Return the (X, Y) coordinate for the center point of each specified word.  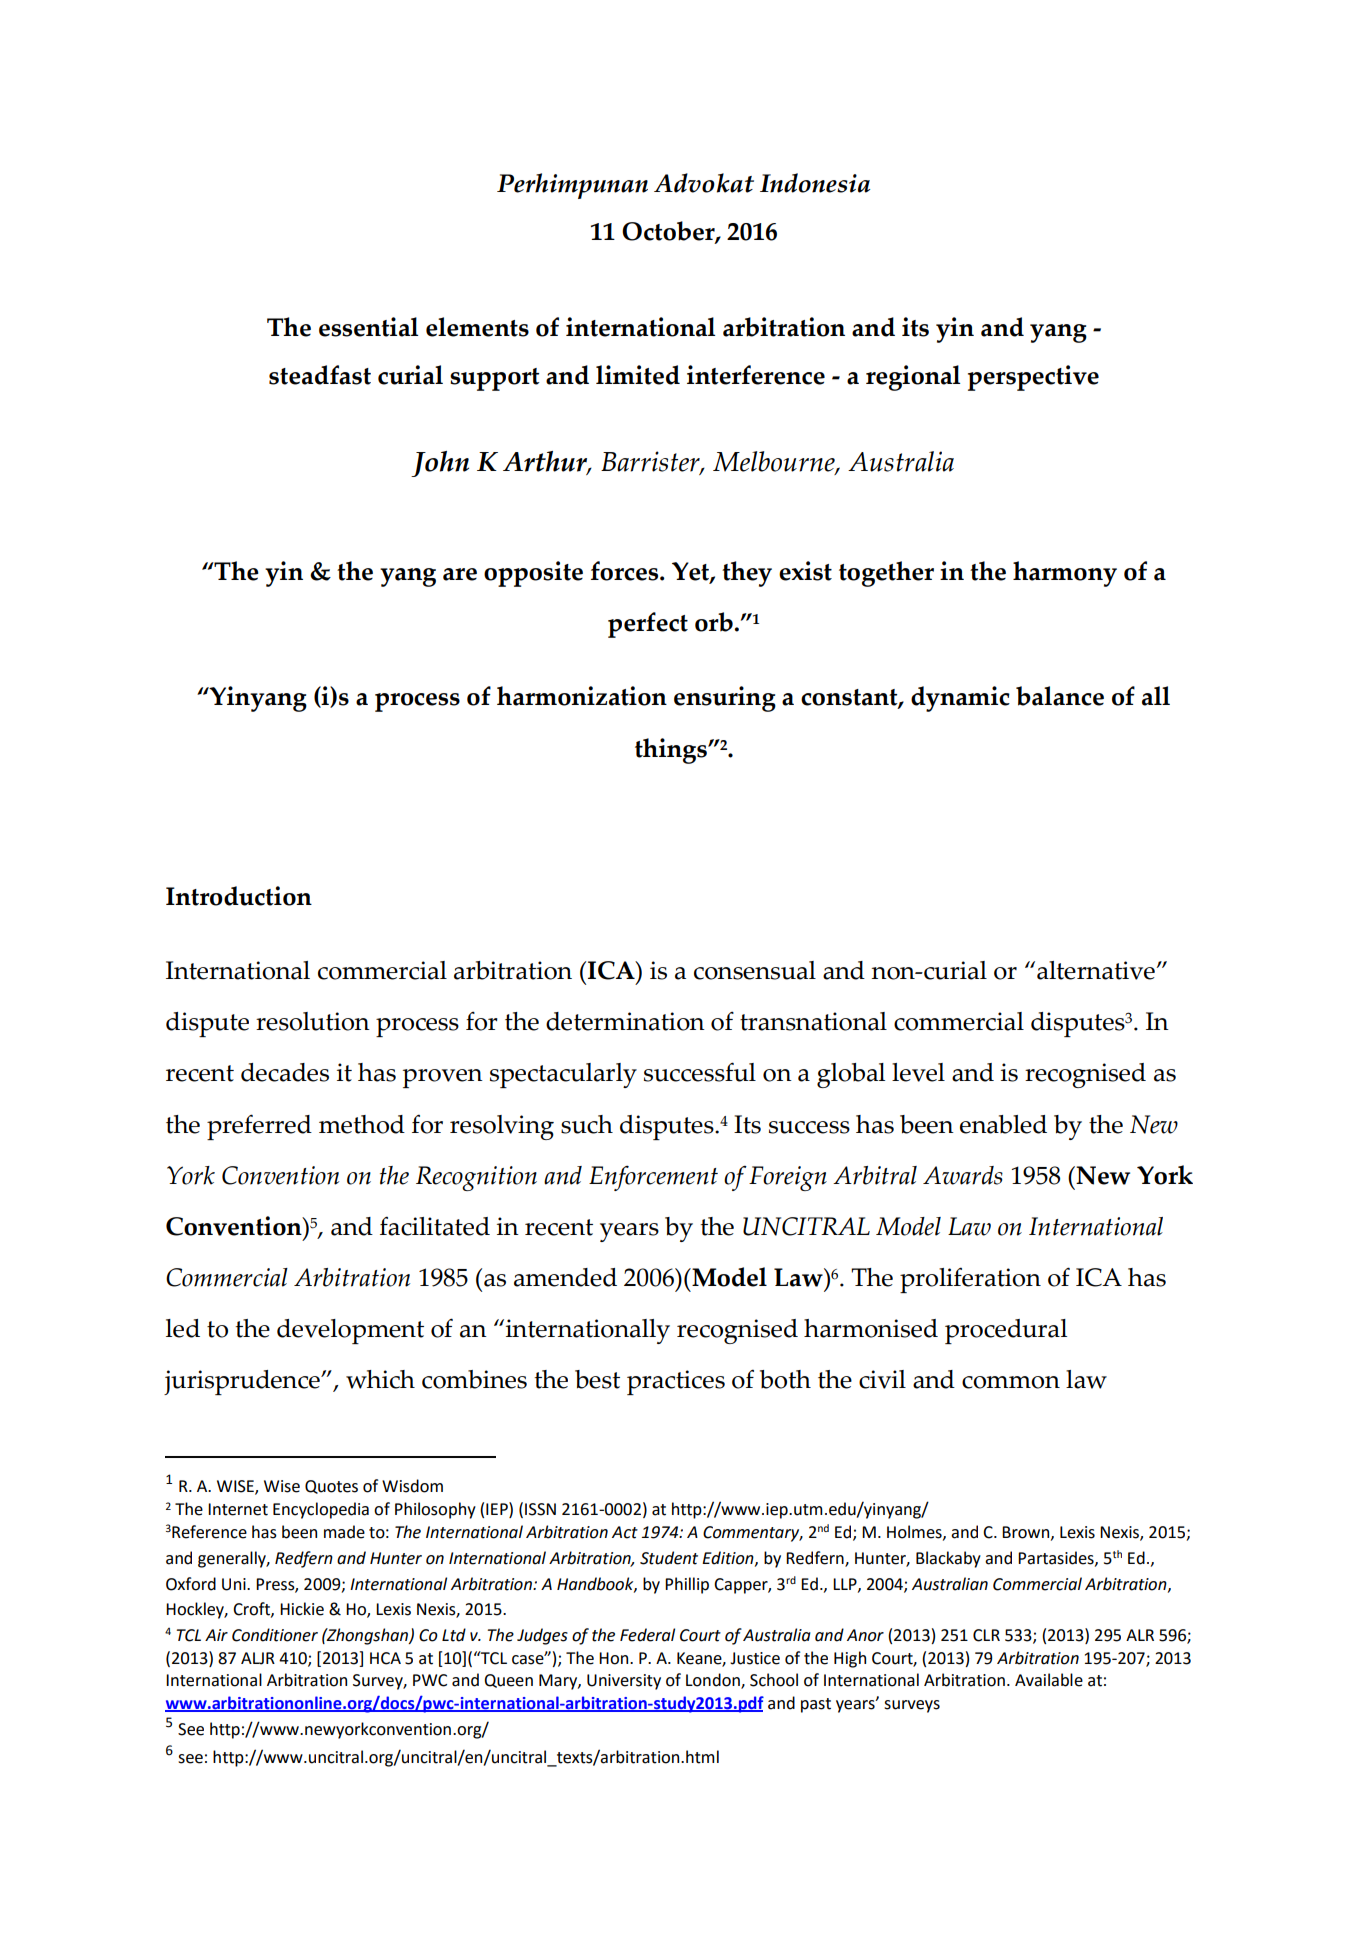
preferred (259, 1127)
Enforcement (653, 1178)
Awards (963, 1175)
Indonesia (815, 183)
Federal (647, 1635)
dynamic (960, 699)
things (672, 751)
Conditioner (275, 1635)
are (460, 574)
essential (368, 327)
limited (638, 375)
